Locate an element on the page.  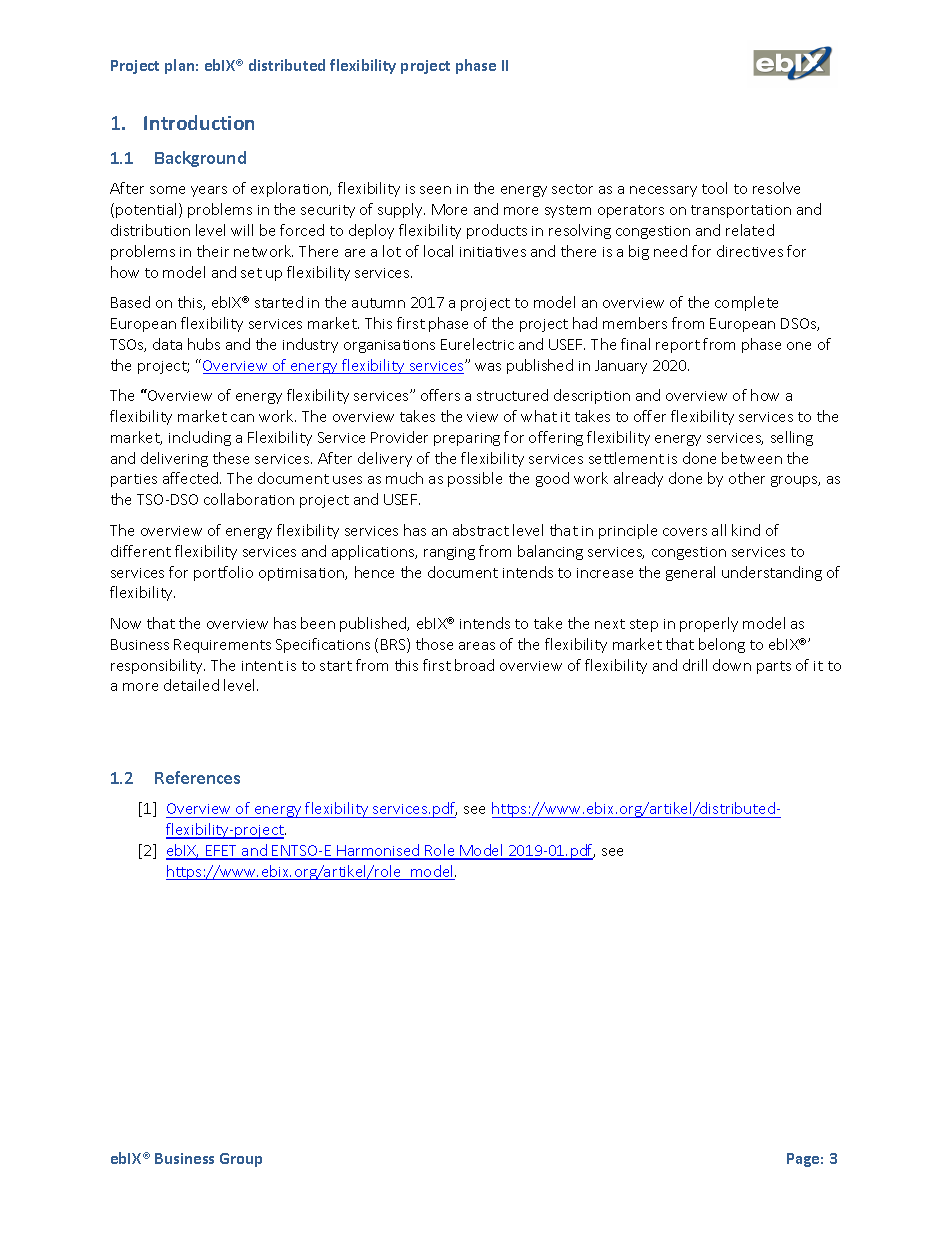
portfolio is located at coordinates (223, 573).
